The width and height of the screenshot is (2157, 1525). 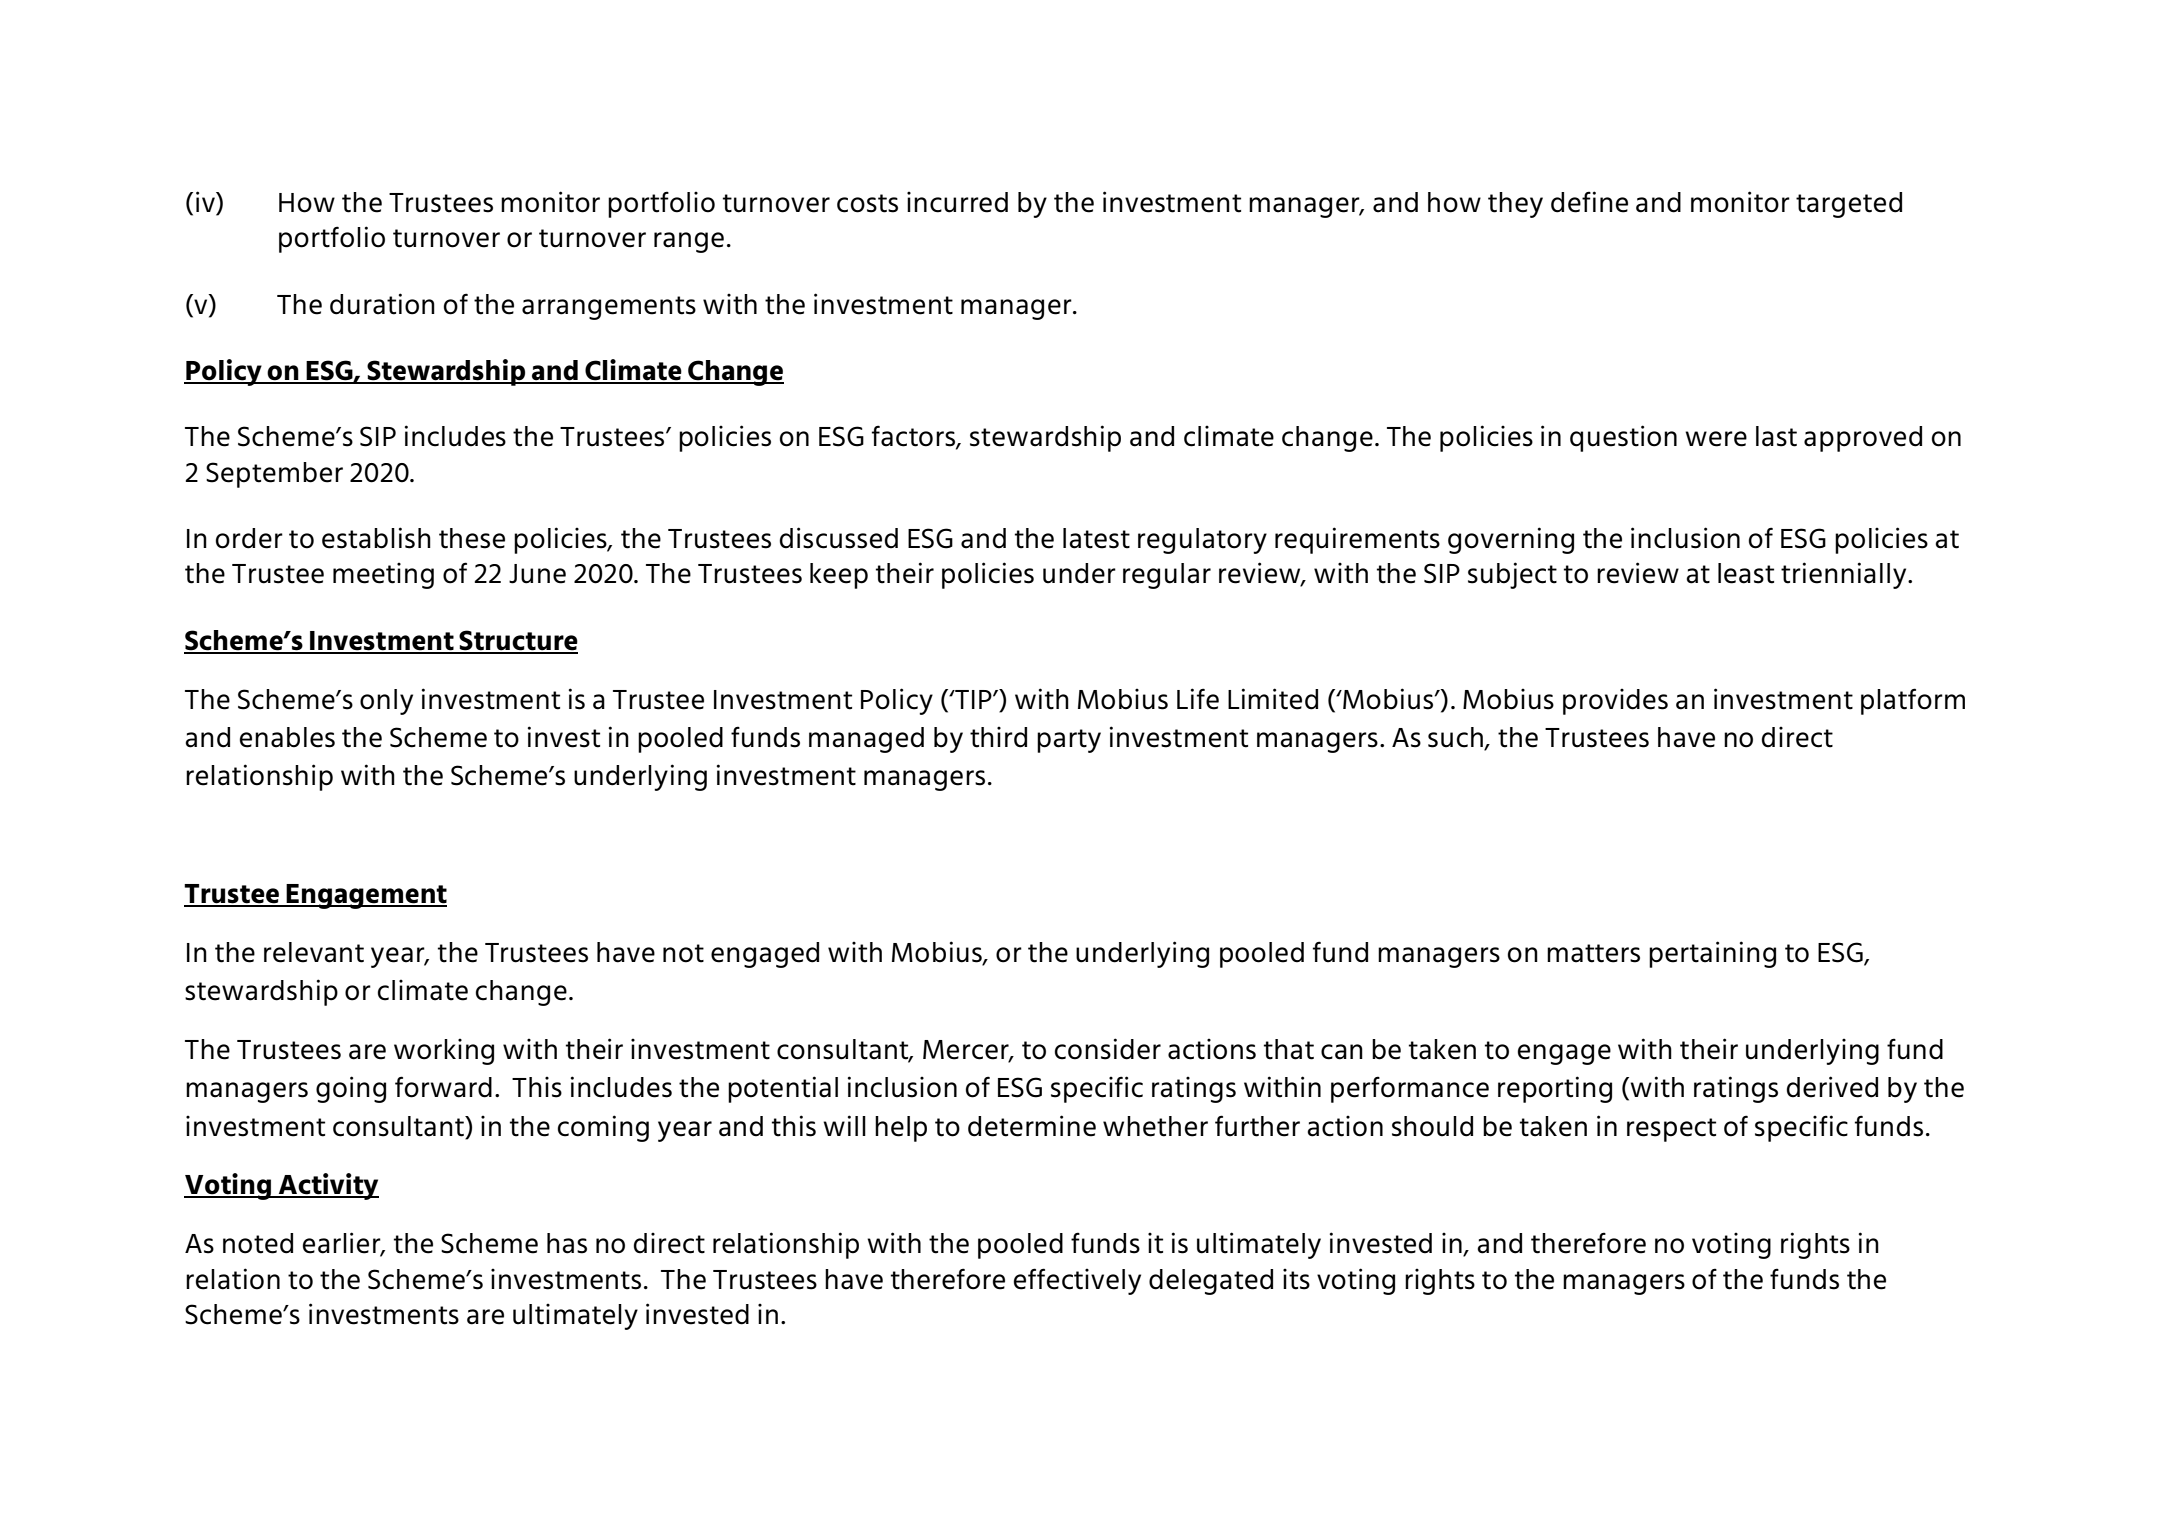 I want to click on has, so click(x=567, y=1243).
